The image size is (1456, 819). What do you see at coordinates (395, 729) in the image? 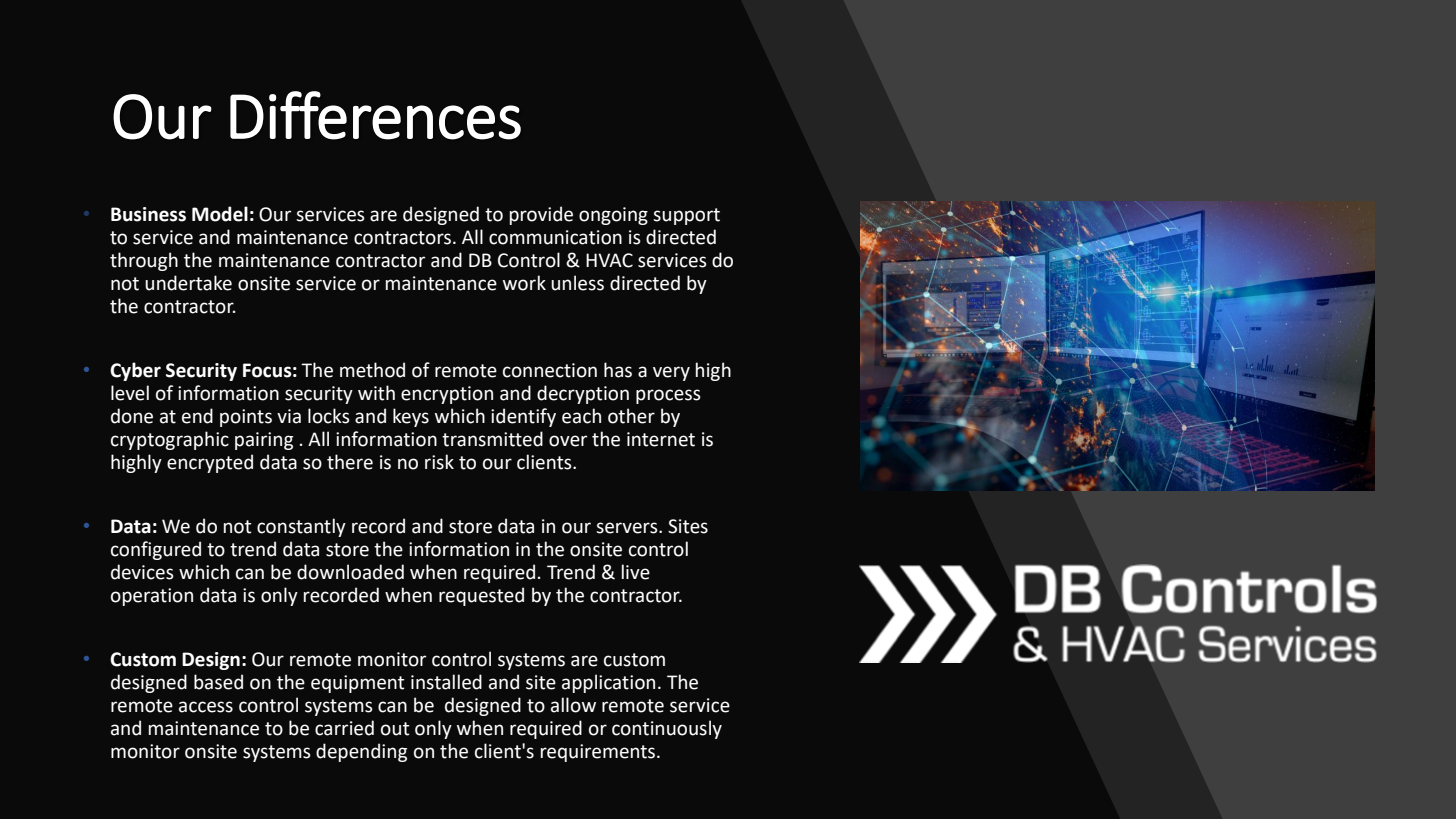
I see `out` at bounding box center [395, 729].
